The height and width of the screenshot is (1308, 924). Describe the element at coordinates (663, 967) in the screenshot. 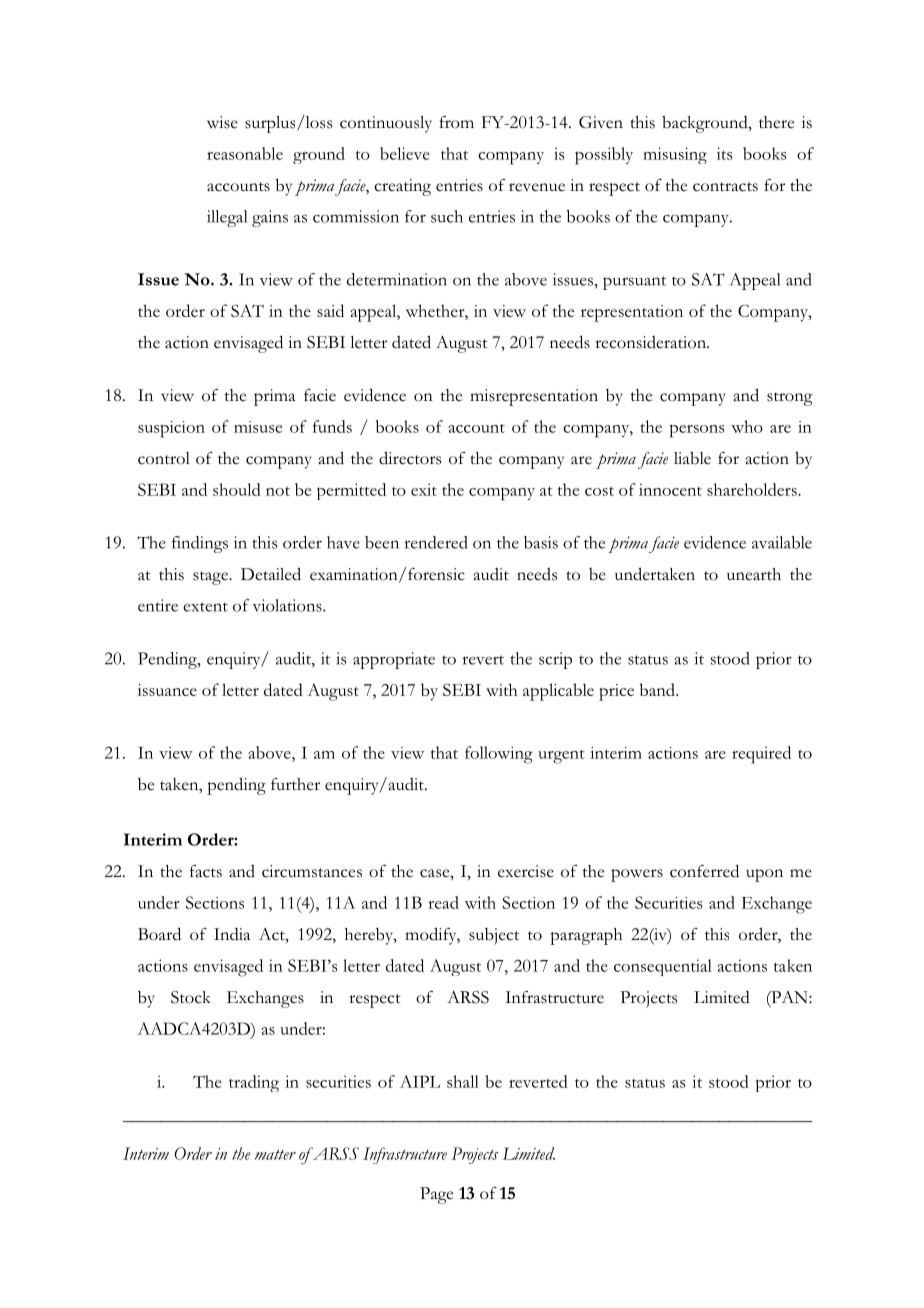

I see `consequential` at that location.
